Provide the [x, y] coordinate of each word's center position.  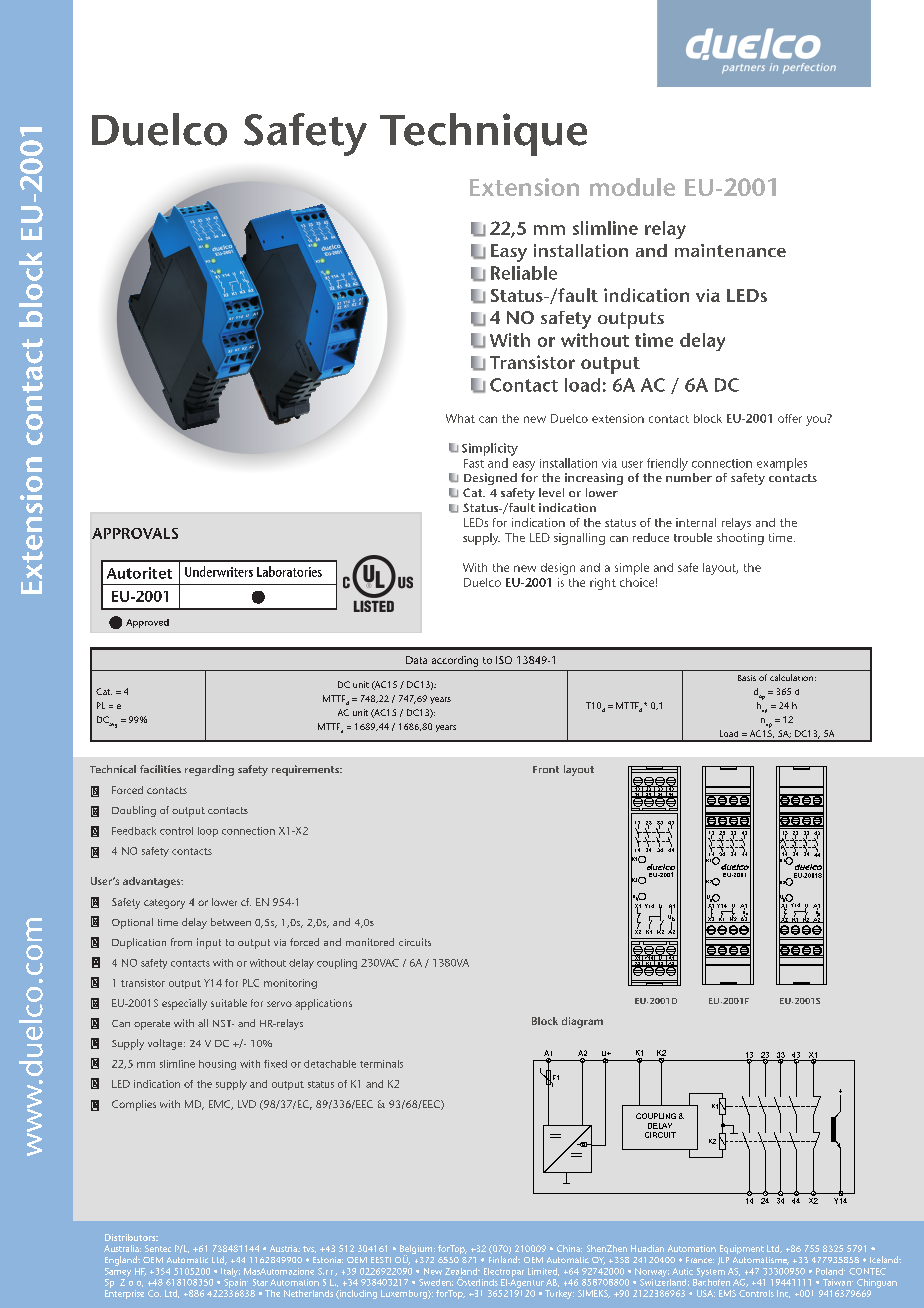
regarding [209, 770]
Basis [747, 678]
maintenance [730, 250]
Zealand [462, 1271]
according [455, 661]
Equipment [742, 1249]
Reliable [524, 273]
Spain [236, 1282]
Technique [483, 134]
